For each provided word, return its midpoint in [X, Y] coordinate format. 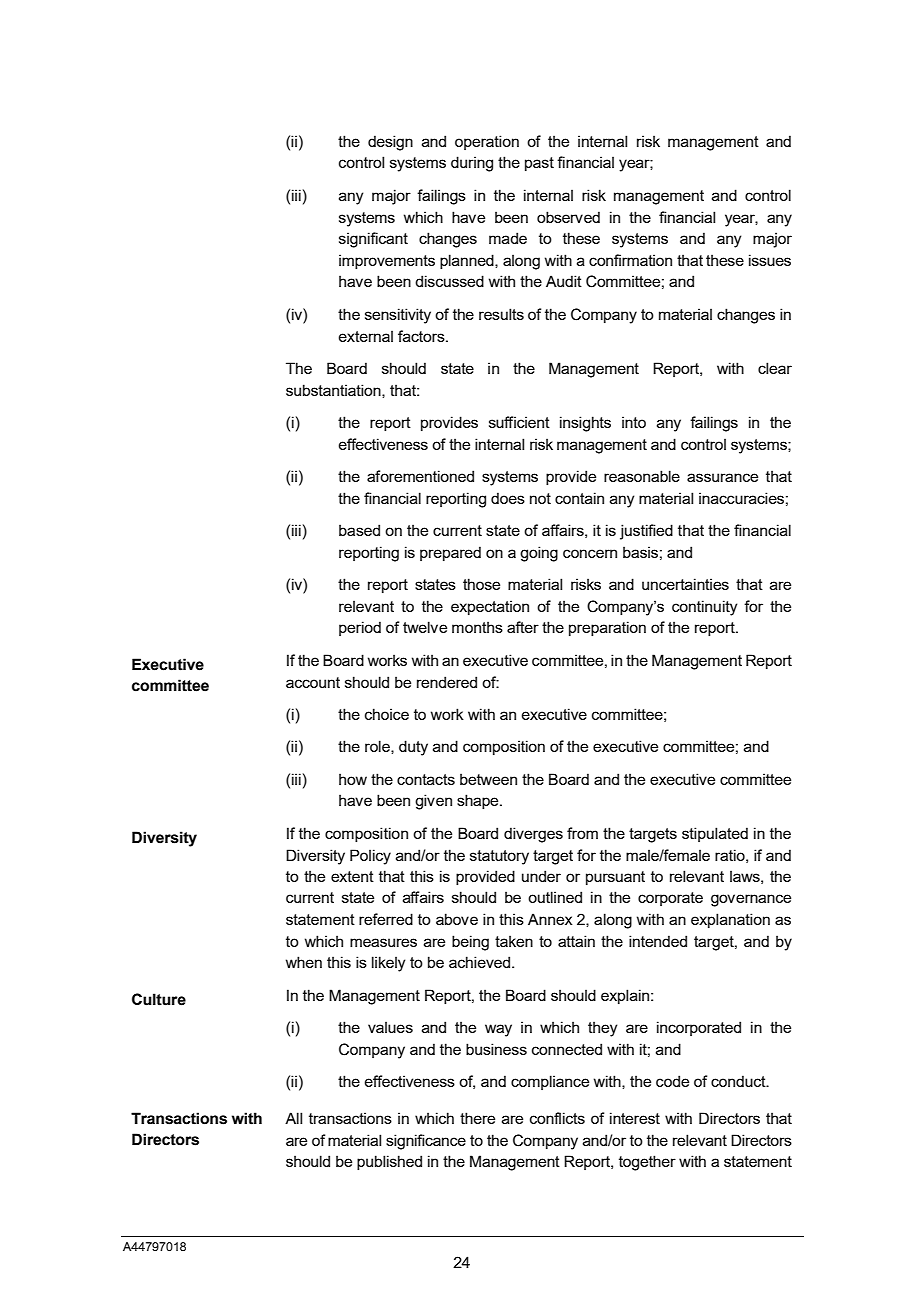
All [293, 1118]
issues [770, 260]
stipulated [715, 834]
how [353, 779]
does [508, 498]
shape [479, 801]
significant [373, 240]
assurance [722, 477]
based [359, 530]
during [472, 164]
